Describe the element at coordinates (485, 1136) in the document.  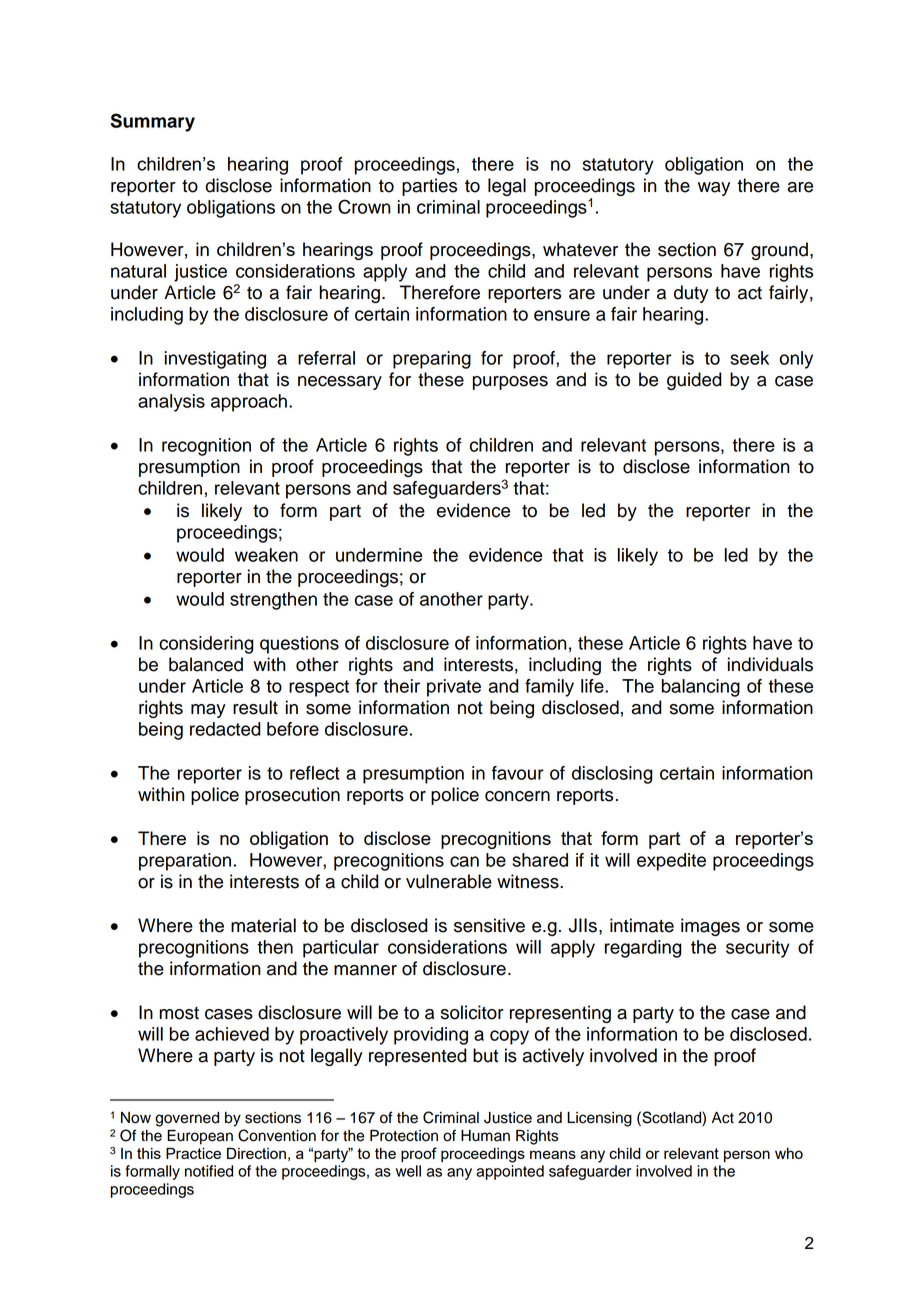
I see `Human` at that location.
